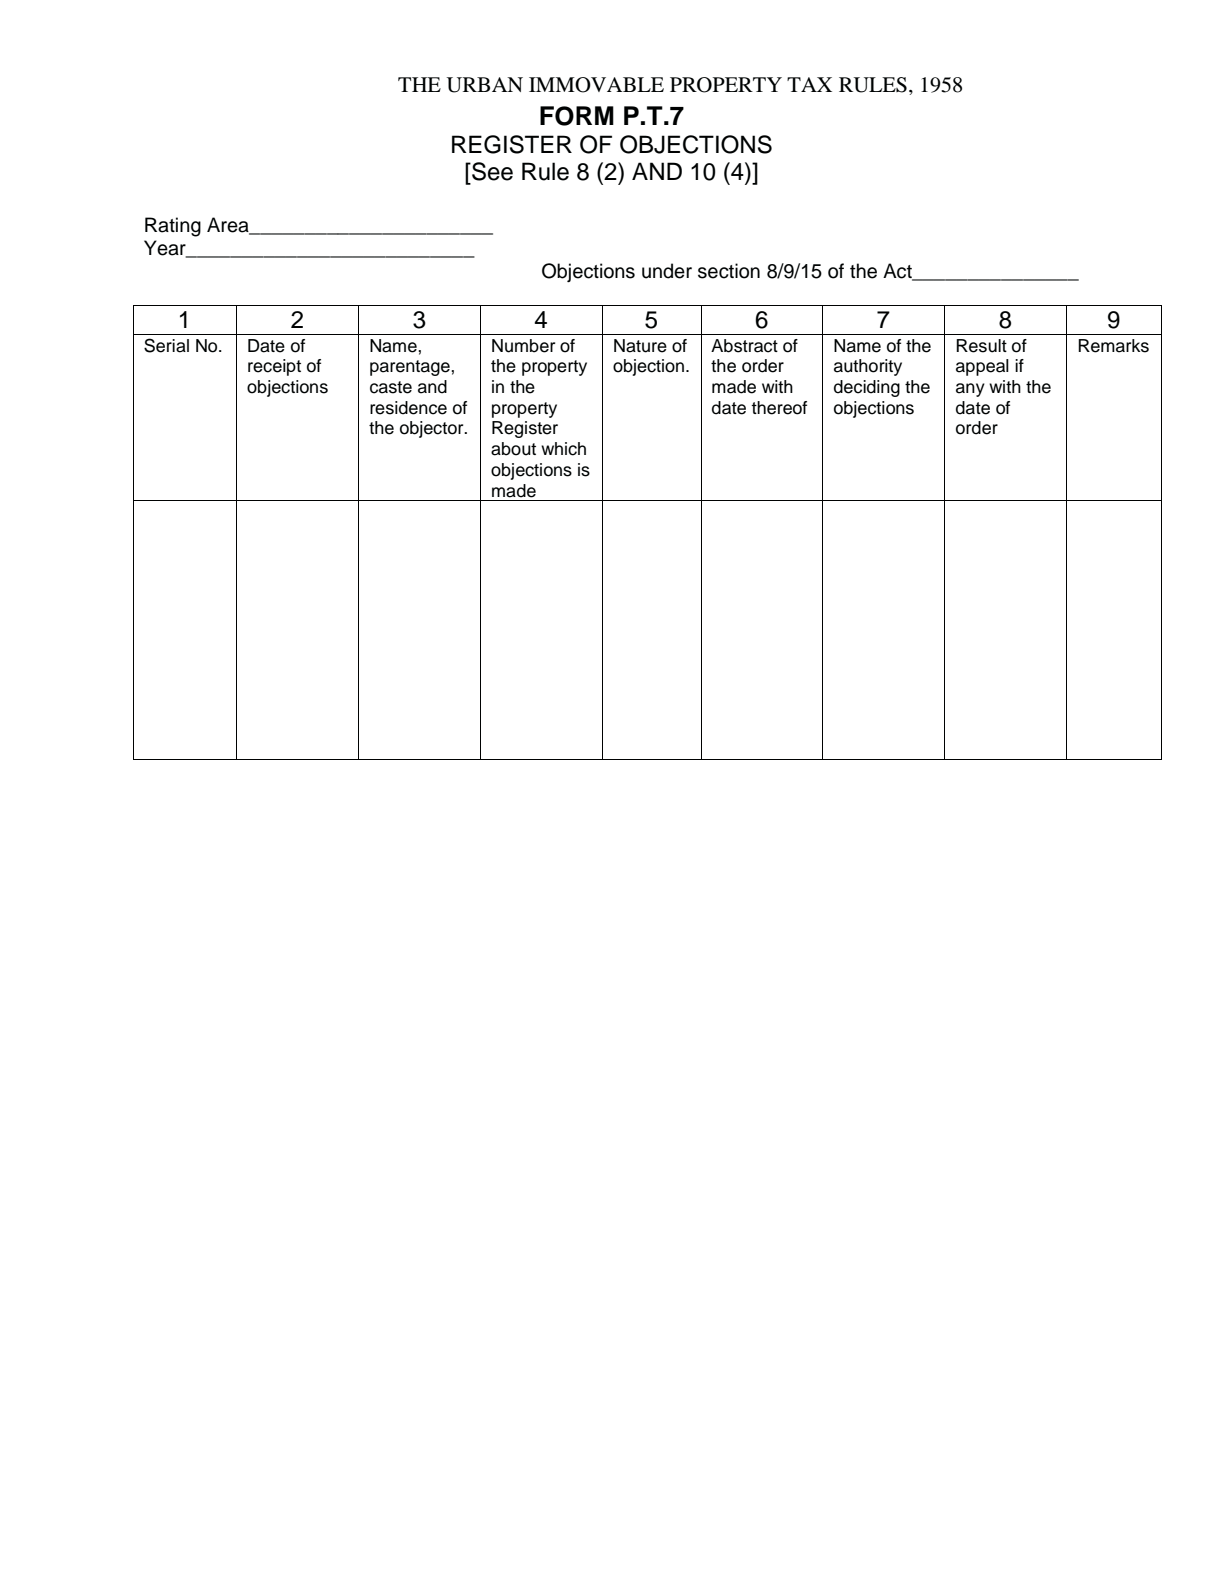  Describe the element at coordinates (563, 449) in the image. I see `which` at that location.
